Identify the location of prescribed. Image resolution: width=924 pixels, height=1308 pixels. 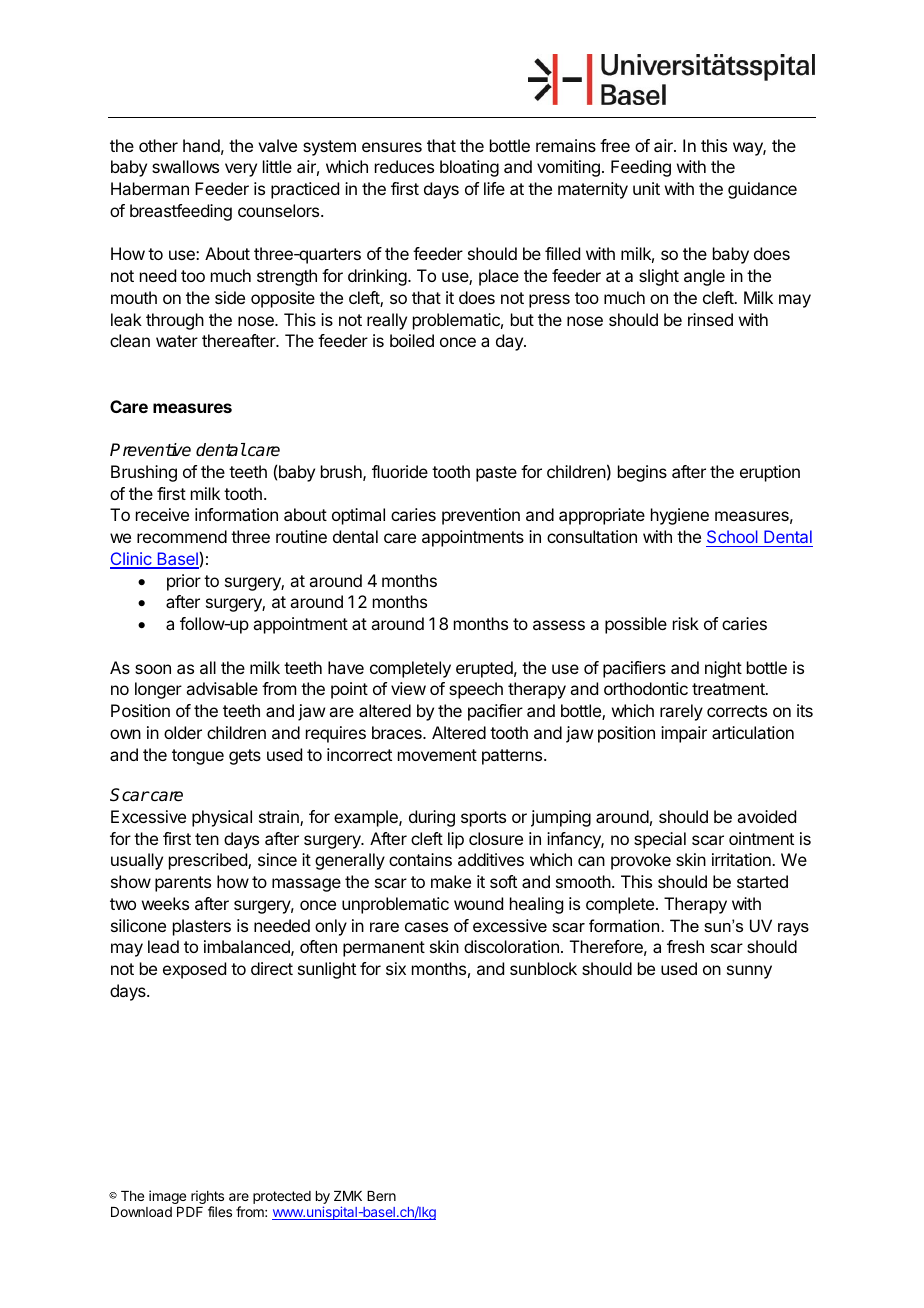
(209, 861).
